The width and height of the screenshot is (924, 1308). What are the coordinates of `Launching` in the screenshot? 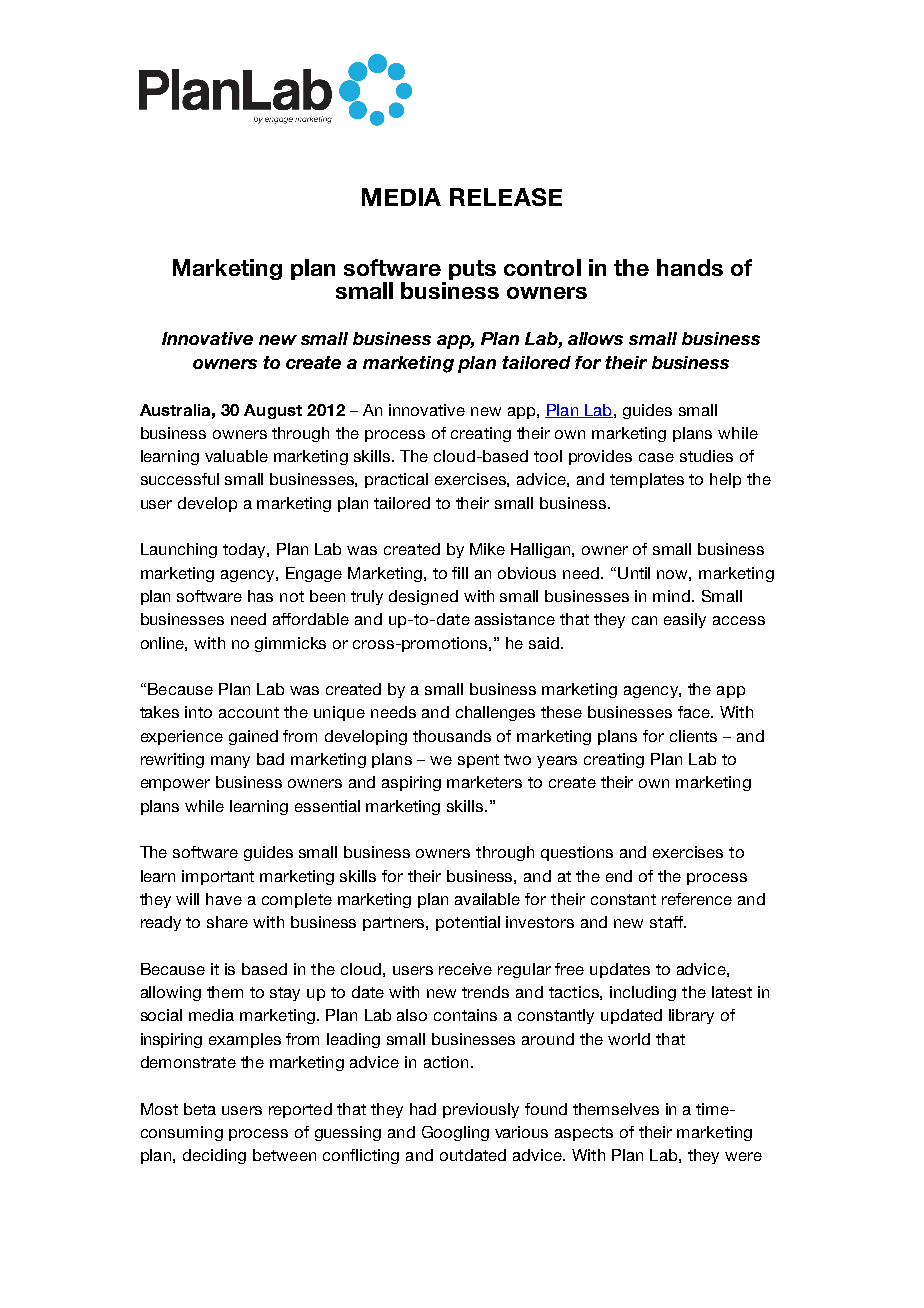 It's located at (179, 550).
